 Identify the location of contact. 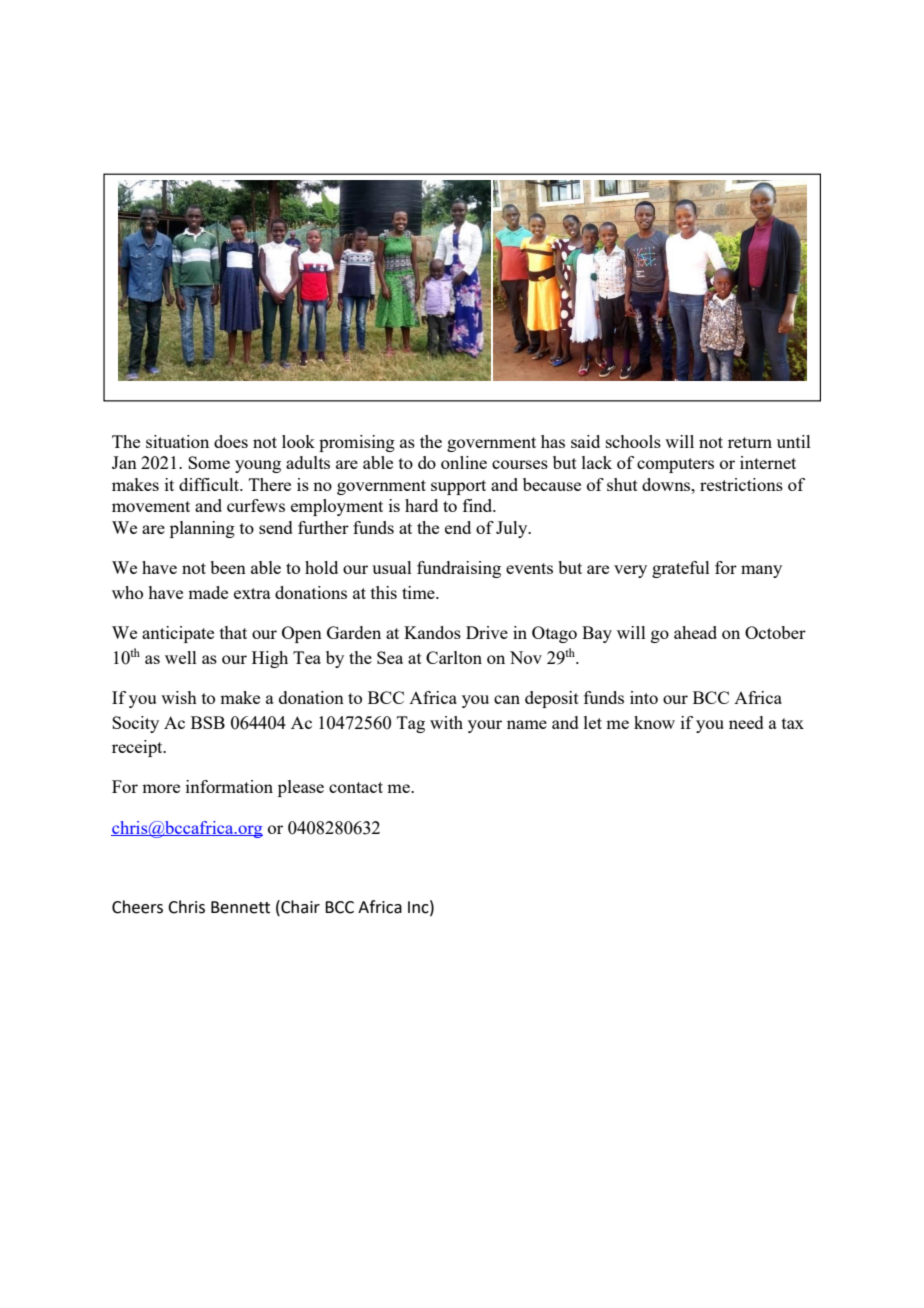
(356, 787).
